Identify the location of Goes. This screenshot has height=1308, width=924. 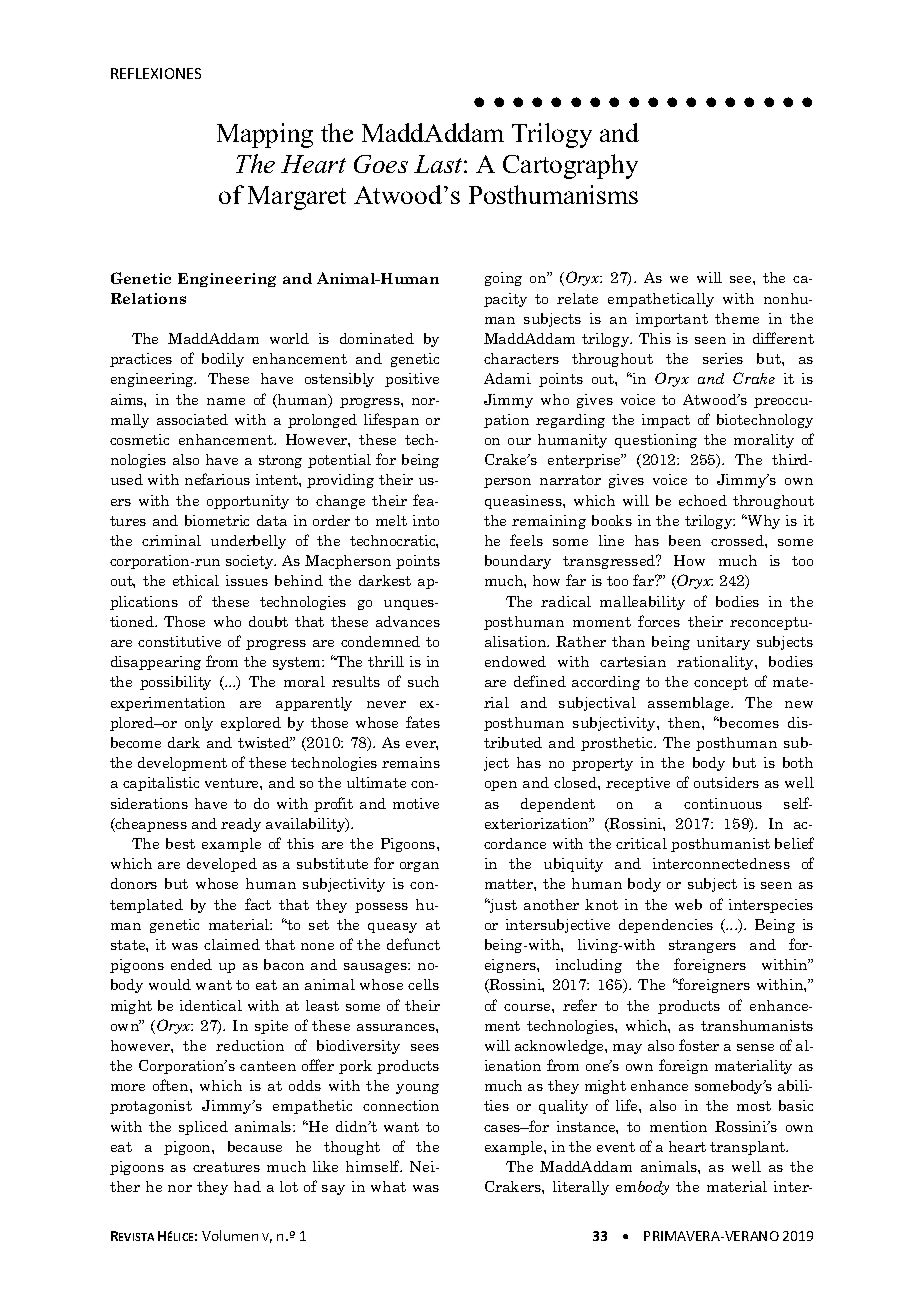
(381, 164).
